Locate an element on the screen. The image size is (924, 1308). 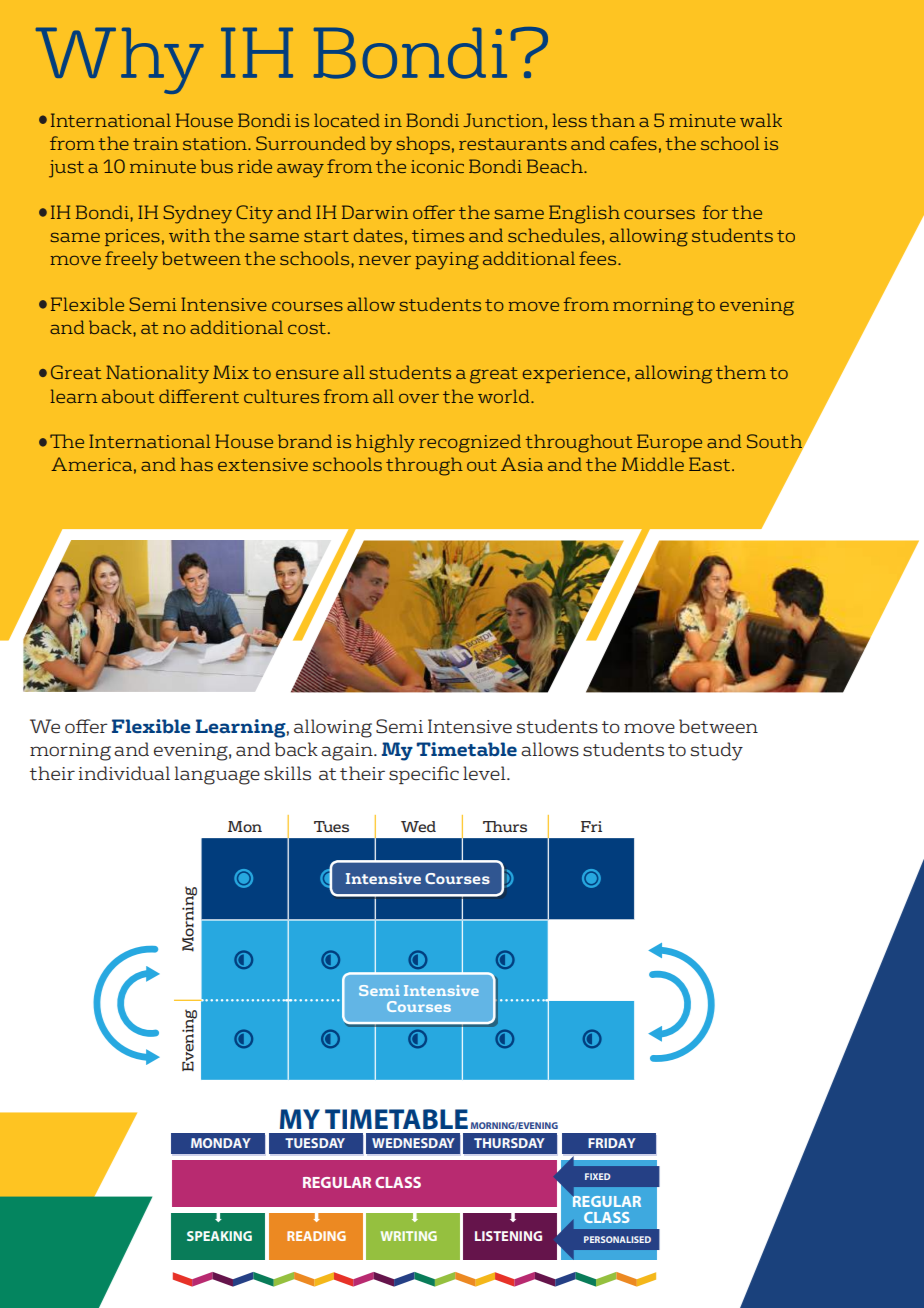
again is located at coordinates (348, 752).
